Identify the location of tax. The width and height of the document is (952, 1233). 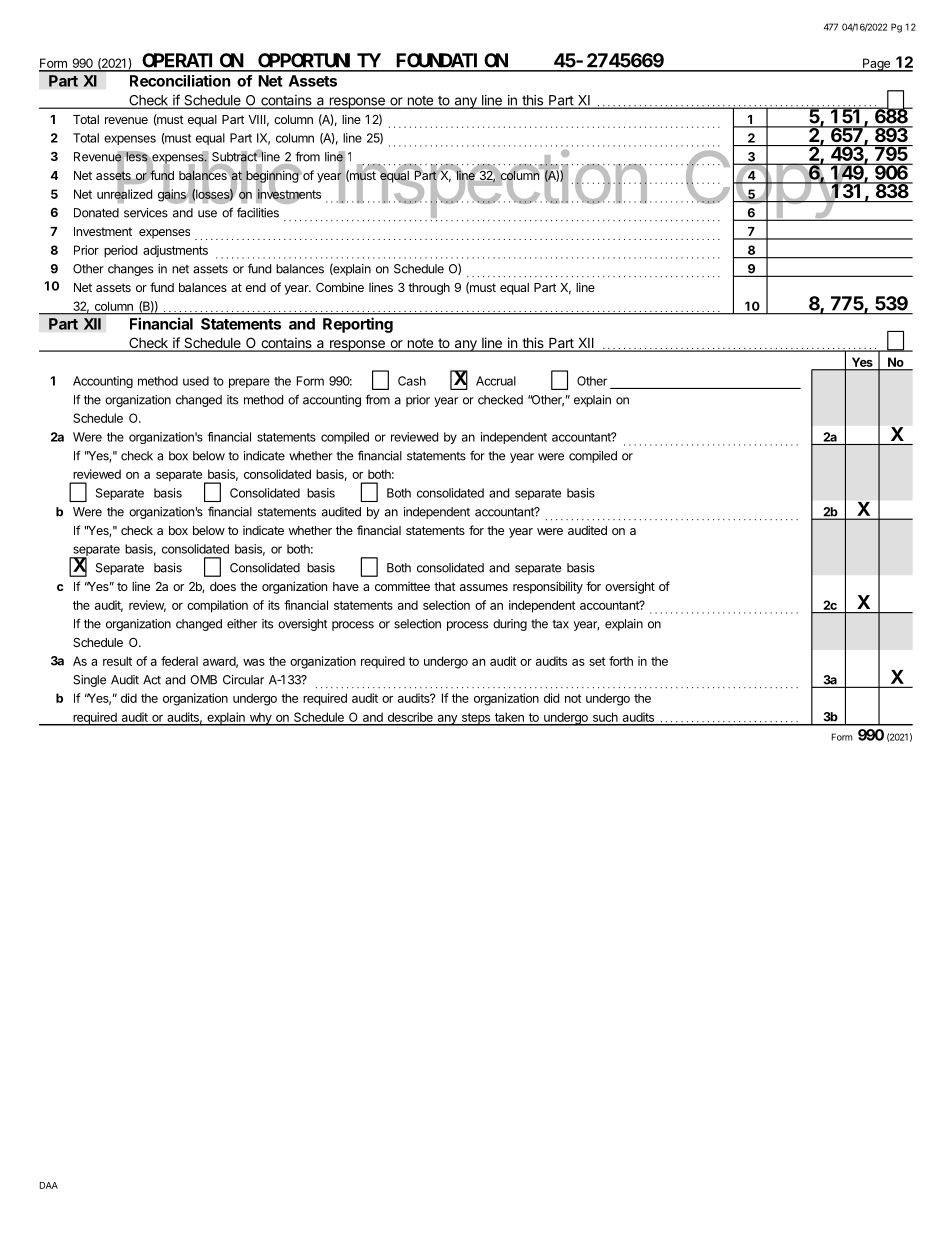
(560, 624).
